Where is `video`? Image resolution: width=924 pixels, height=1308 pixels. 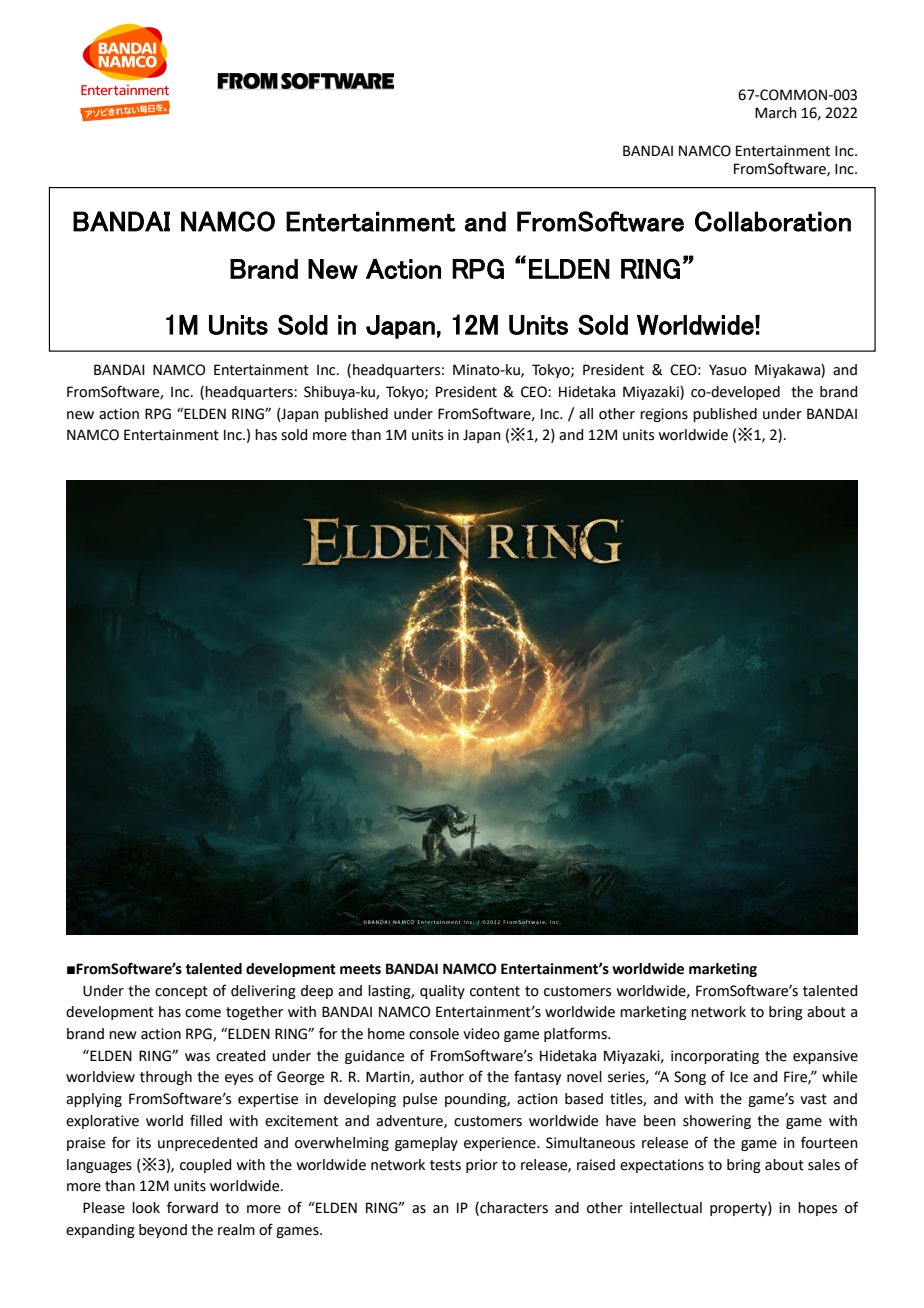 video is located at coordinates (481, 1034).
